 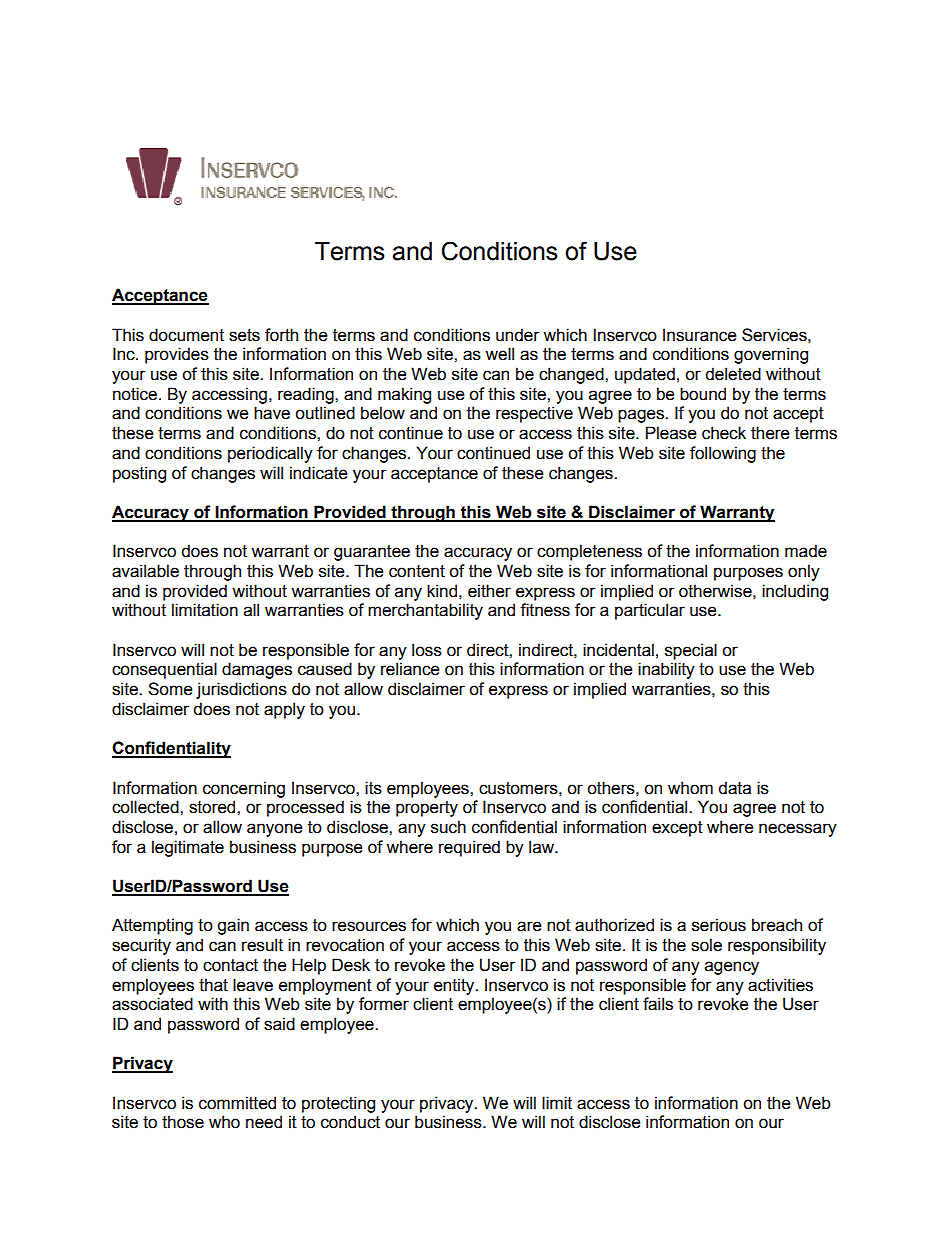 What do you see at coordinates (350, 1122) in the screenshot?
I see `conduct` at bounding box center [350, 1122].
